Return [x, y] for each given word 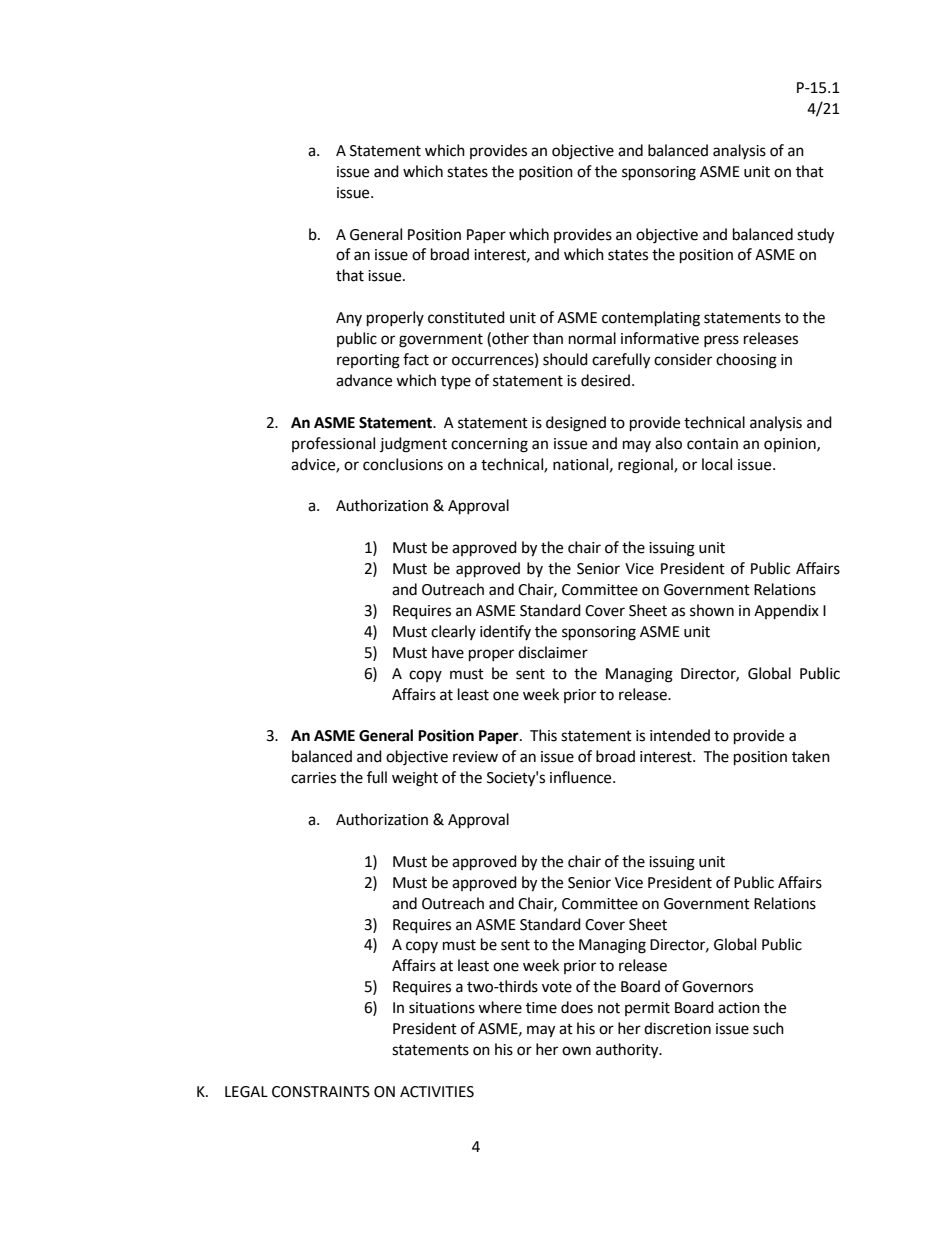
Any [349, 319]
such [768, 1028]
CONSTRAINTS [321, 1092]
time [541, 1008]
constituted [466, 317]
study [815, 236]
